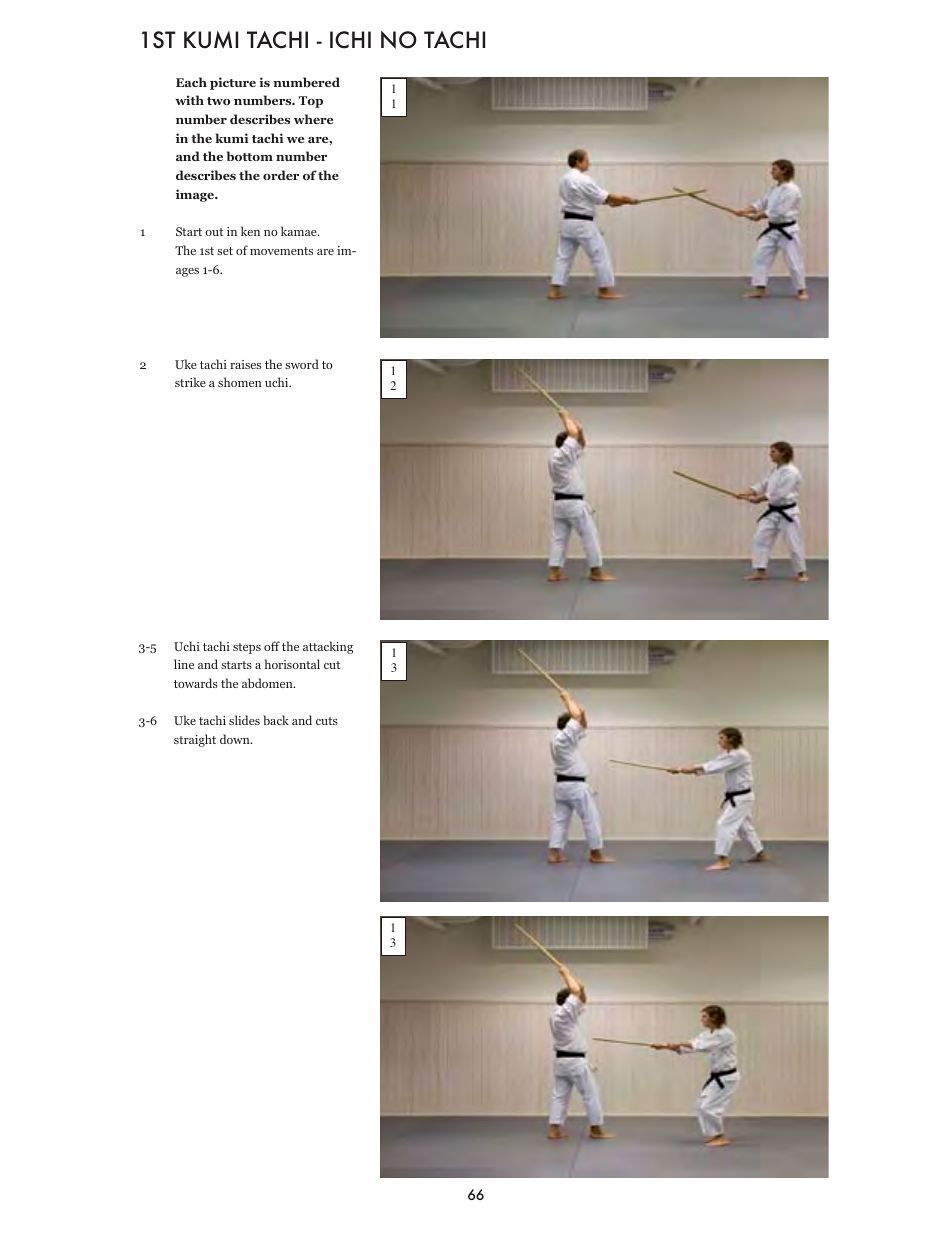 This screenshot has width=952, height=1233. Describe the element at coordinates (191, 82) in the screenshot. I see `Each` at that location.
